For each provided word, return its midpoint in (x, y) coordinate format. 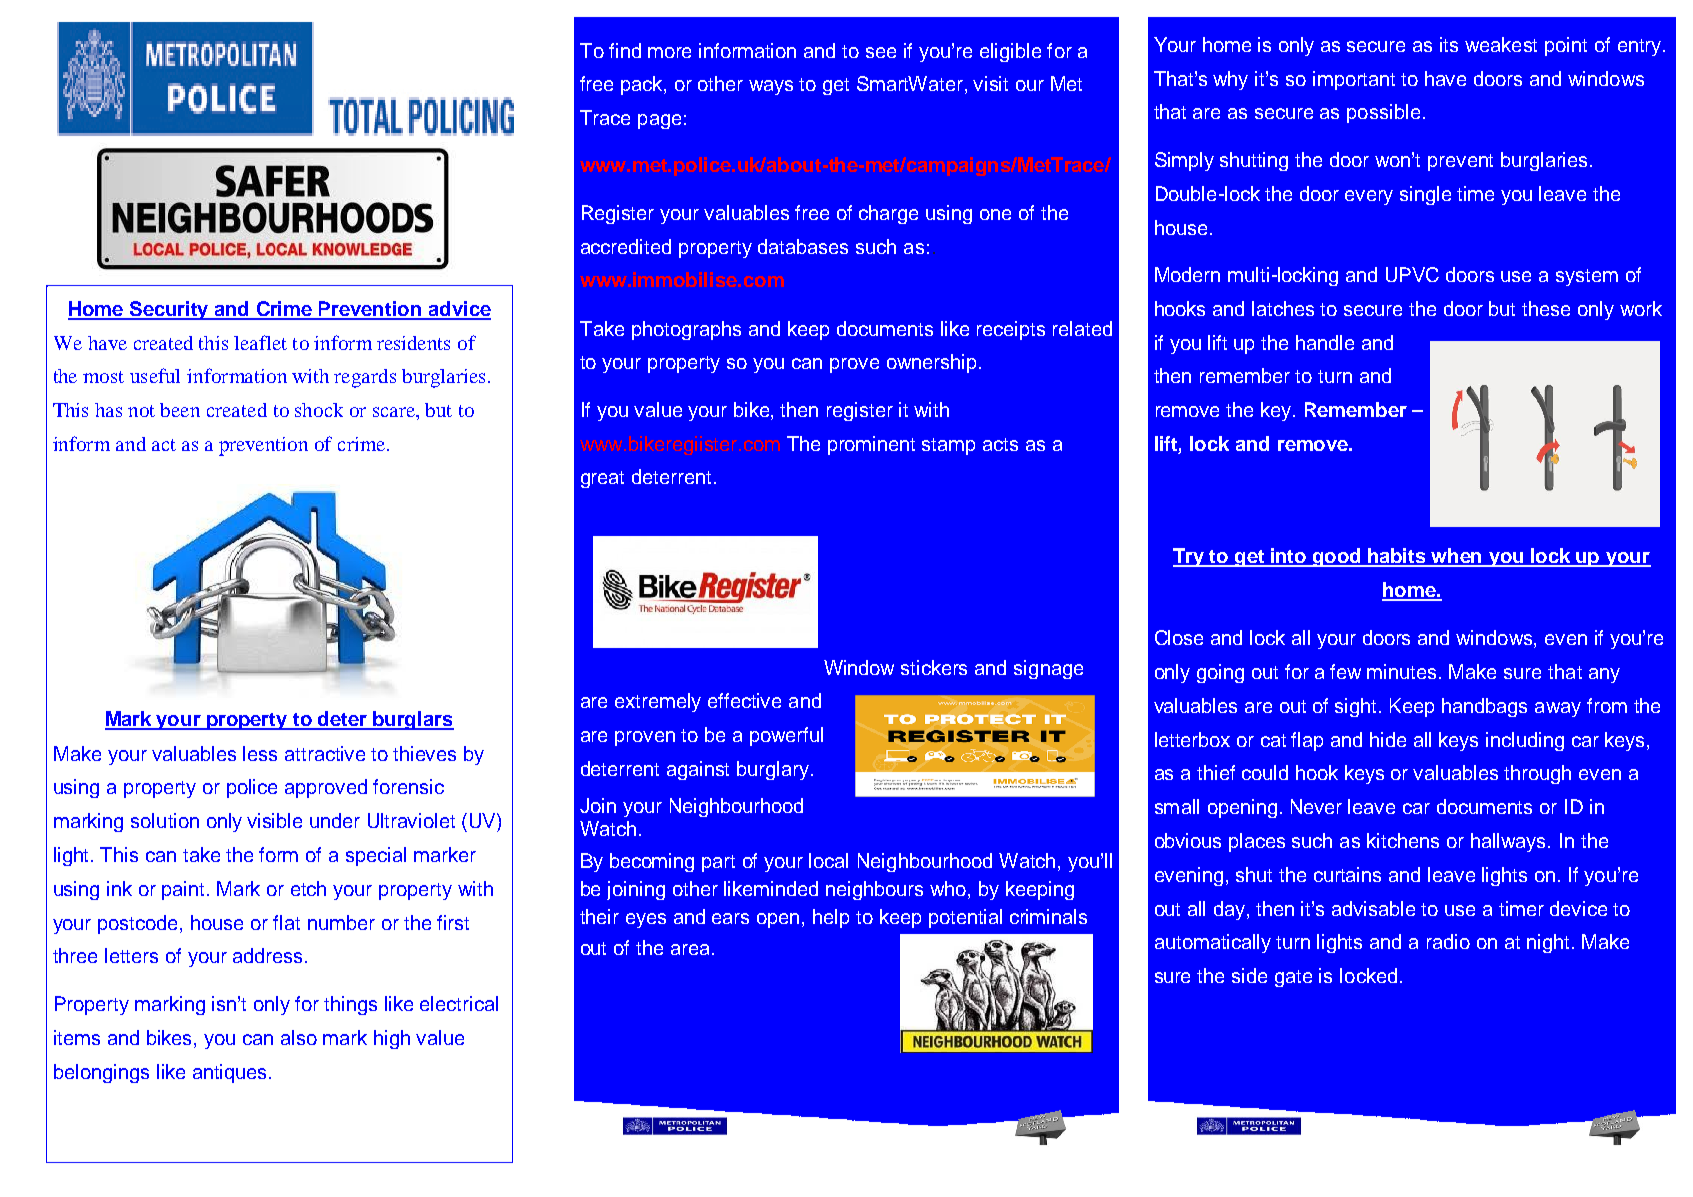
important (1354, 80)
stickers (934, 667)
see (881, 52)
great (602, 479)
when (1457, 557)
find (625, 50)
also (299, 1037)
